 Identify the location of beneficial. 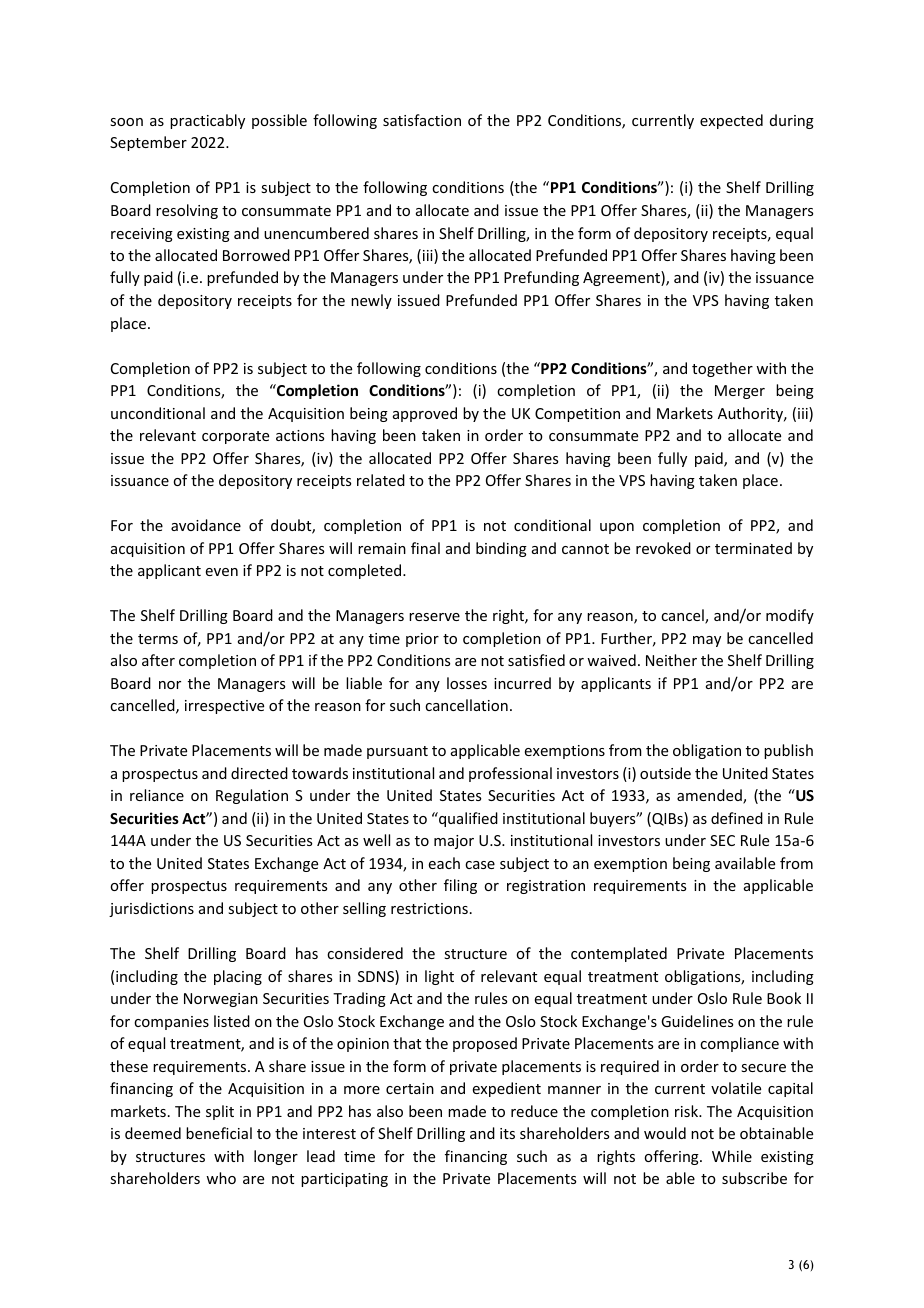
(219, 1133).
